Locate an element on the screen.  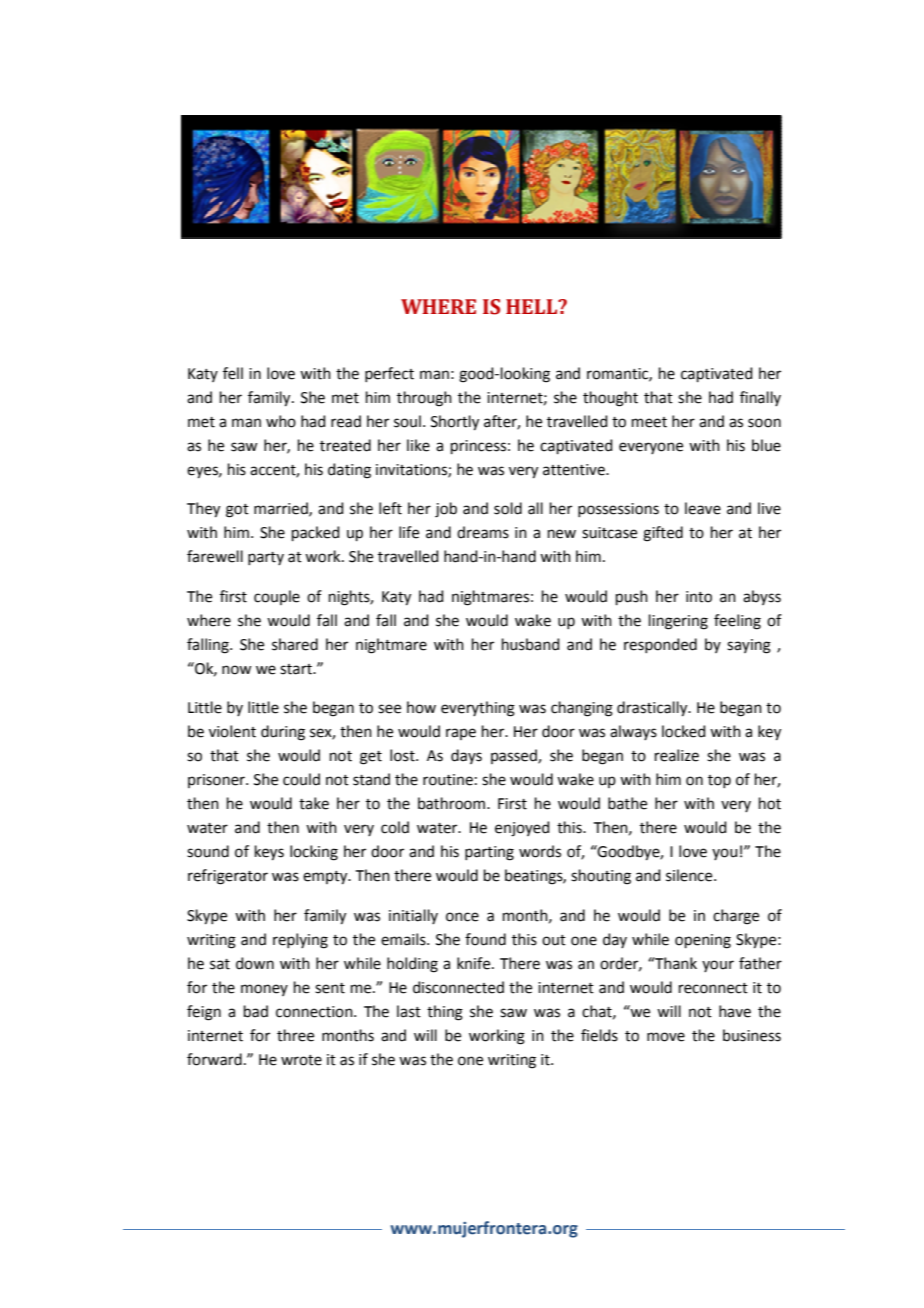
fell is located at coordinates (233, 373).
